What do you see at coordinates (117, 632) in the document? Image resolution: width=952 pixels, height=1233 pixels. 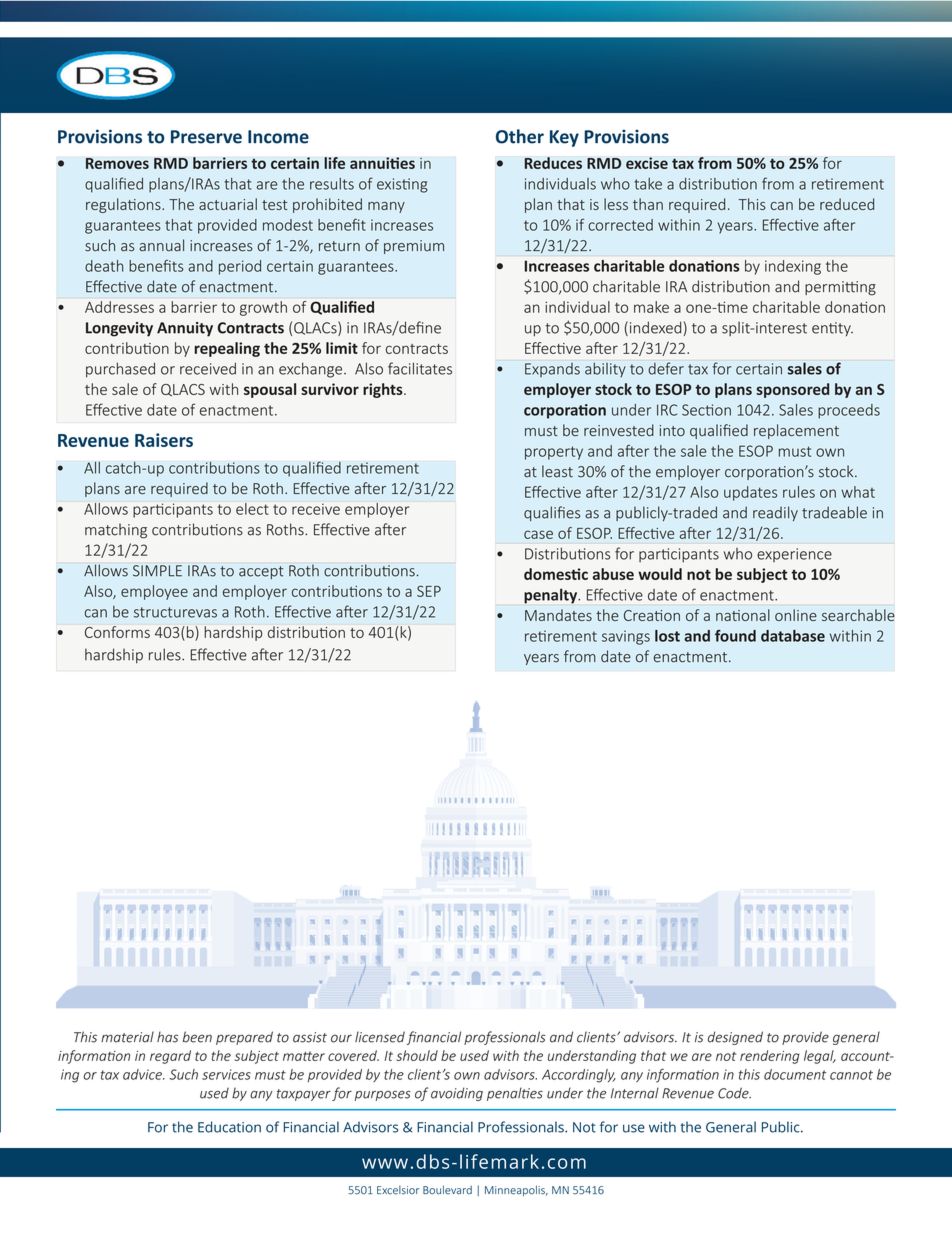 I see `Conforms` at bounding box center [117, 632].
